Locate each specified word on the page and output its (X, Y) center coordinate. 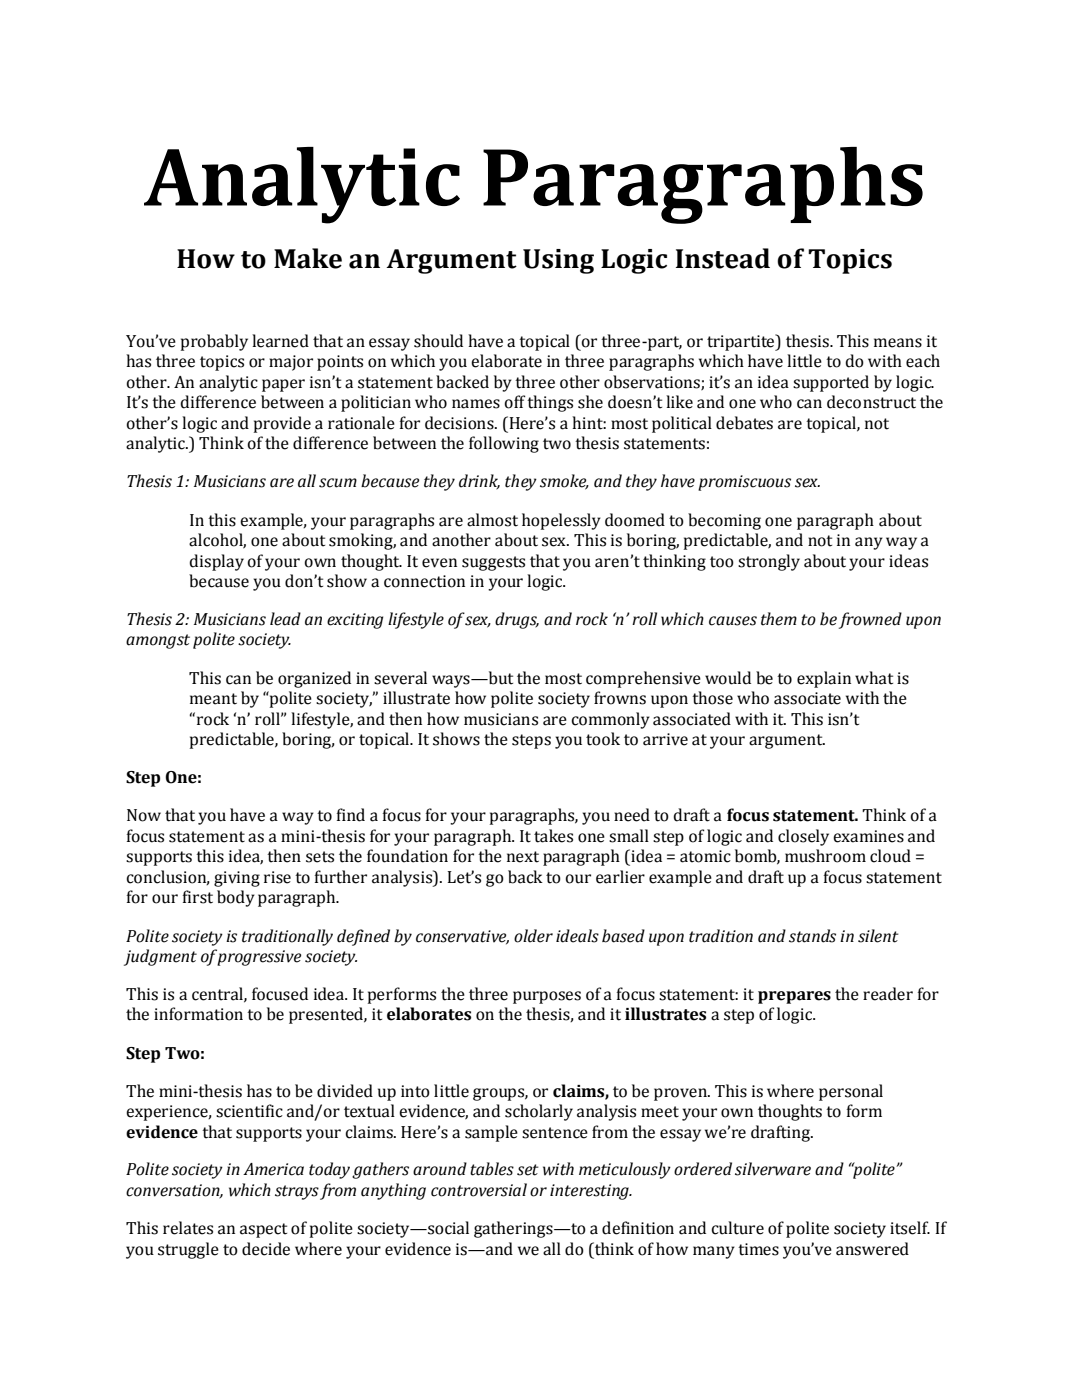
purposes (547, 997)
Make (308, 258)
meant (213, 699)
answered (872, 1249)
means (898, 343)
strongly (769, 562)
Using (558, 261)
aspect (263, 1230)
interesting (590, 1192)
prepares (794, 997)
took (603, 739)
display (216, 562)
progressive (259, 958)
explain (824, 679)
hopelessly (561, 521)
